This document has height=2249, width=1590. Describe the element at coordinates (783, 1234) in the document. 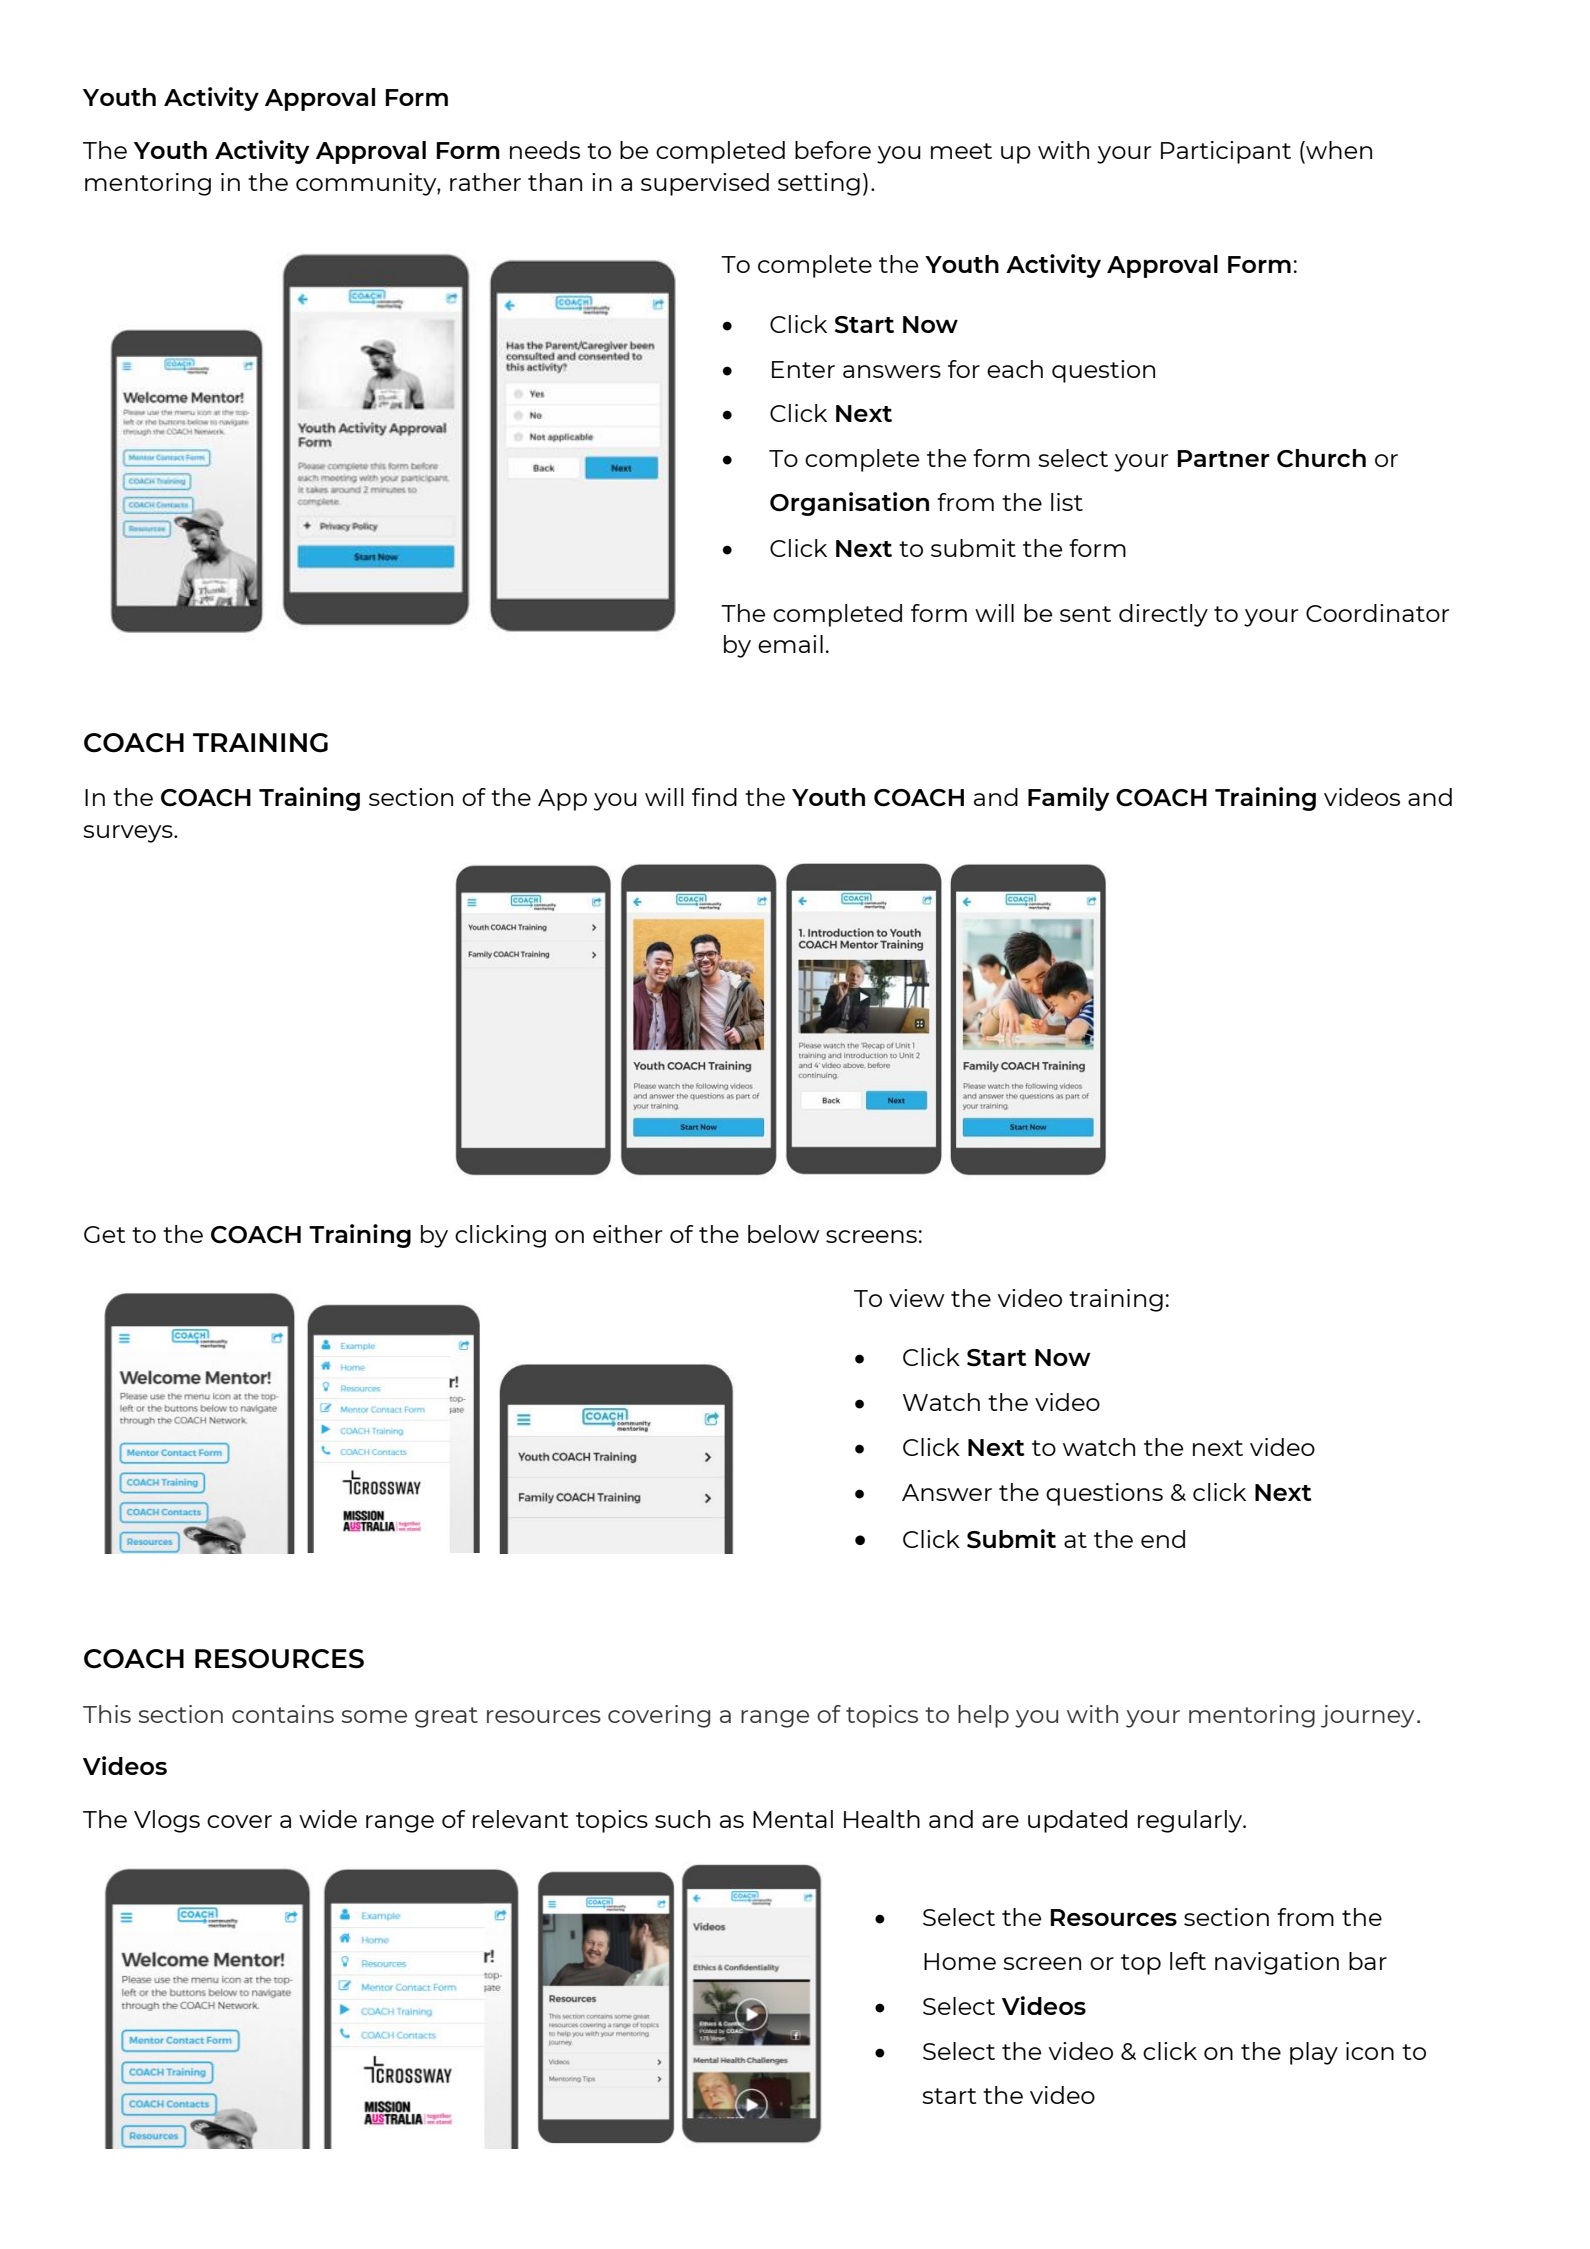

I see `below` at that location.
